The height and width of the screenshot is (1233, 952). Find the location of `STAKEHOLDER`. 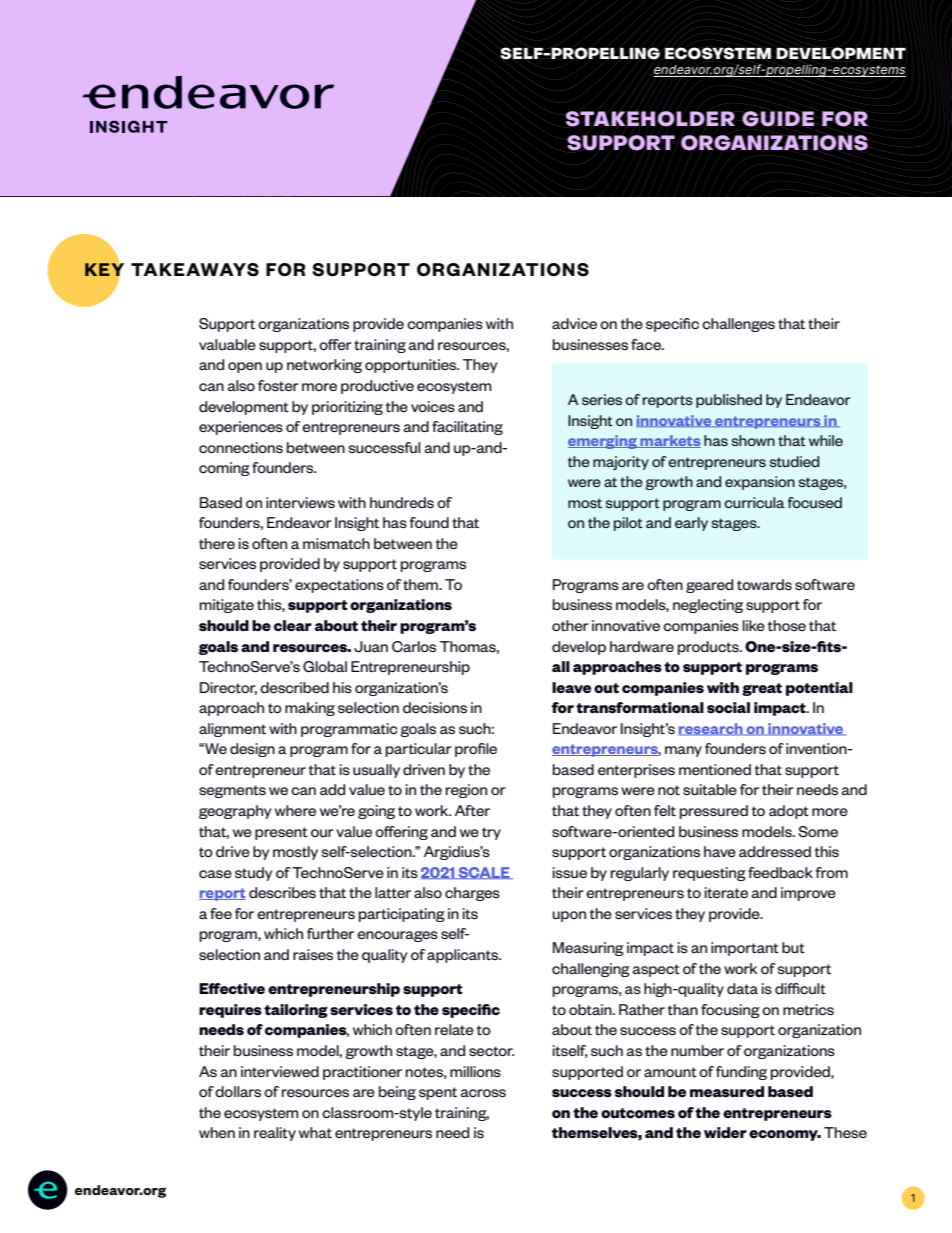

STAKEHOLDER is located at coordinates (650, 119).
